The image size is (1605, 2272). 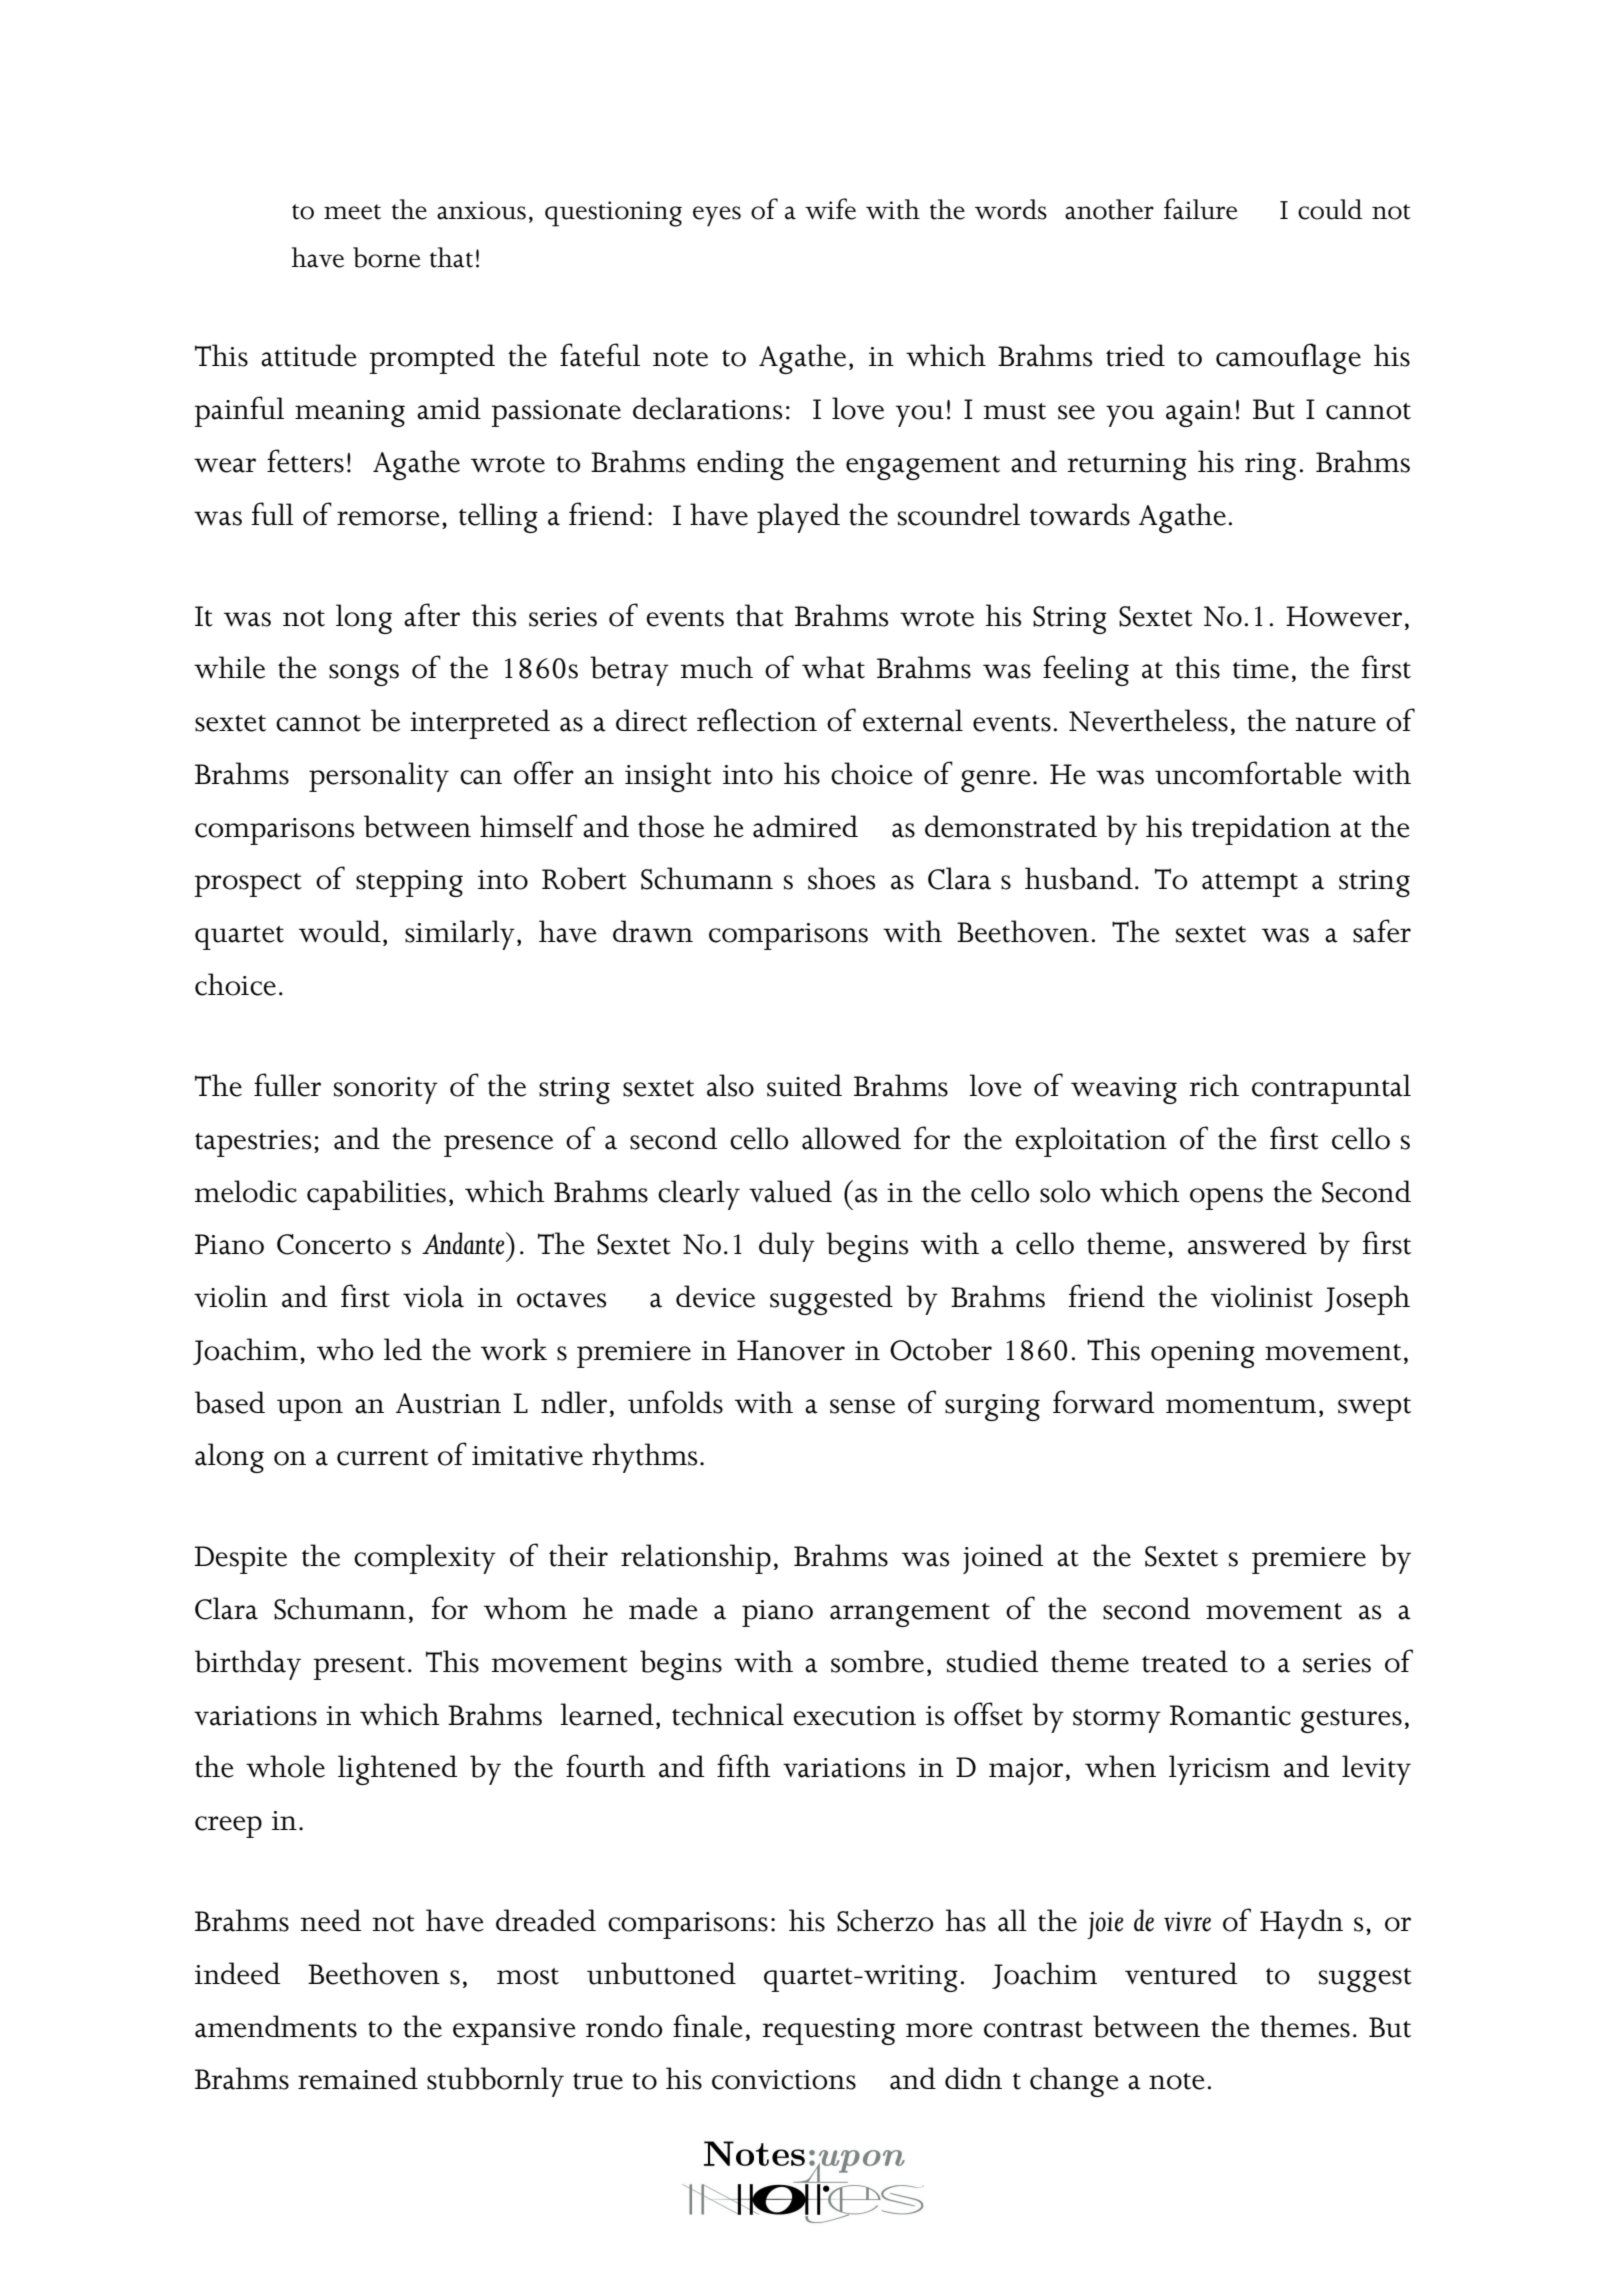 I want to click on could, so click(x=1330, y=209).
